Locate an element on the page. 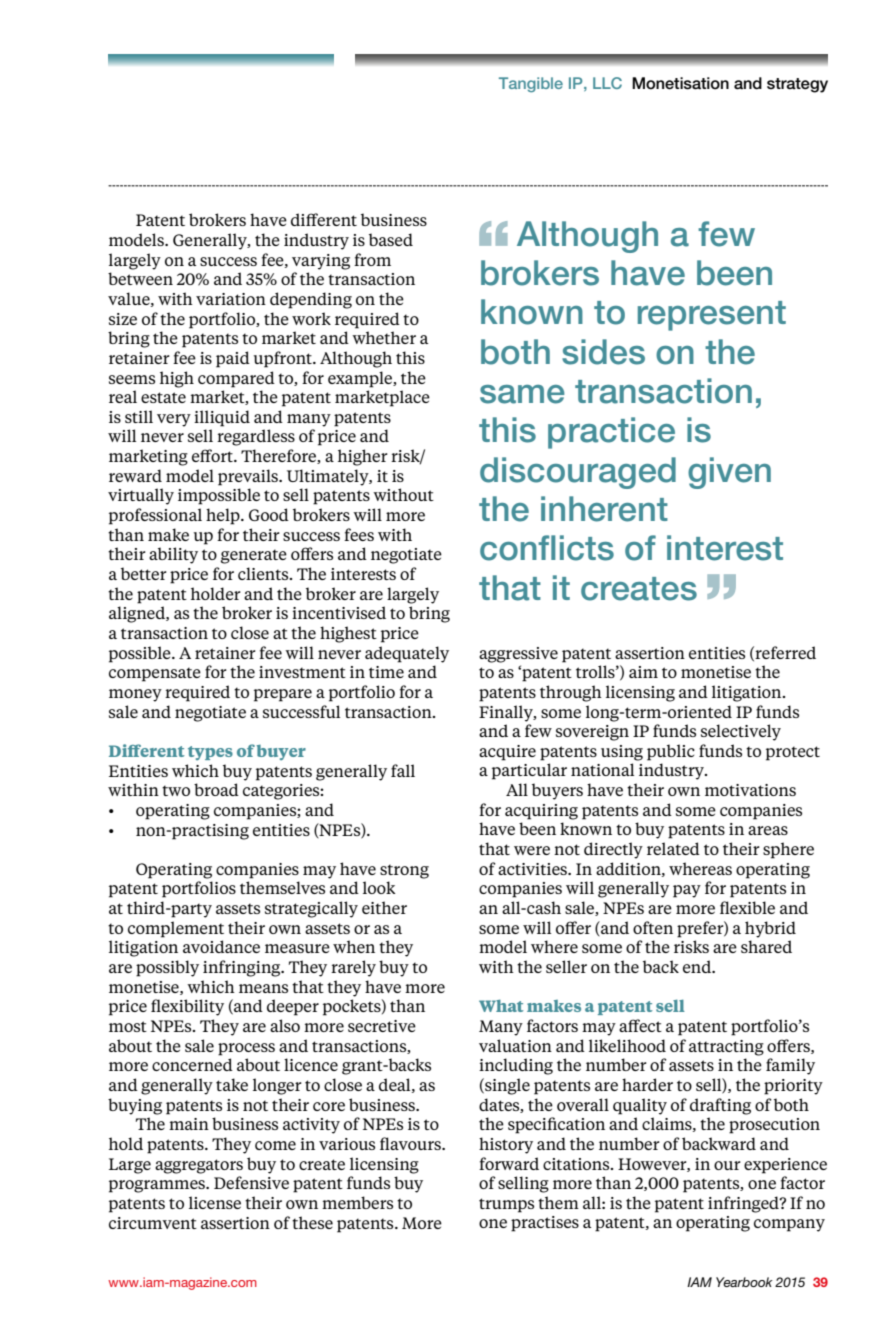 The height and width of the image is (1326, 896). selectively is located at coordinates (741, 732).
